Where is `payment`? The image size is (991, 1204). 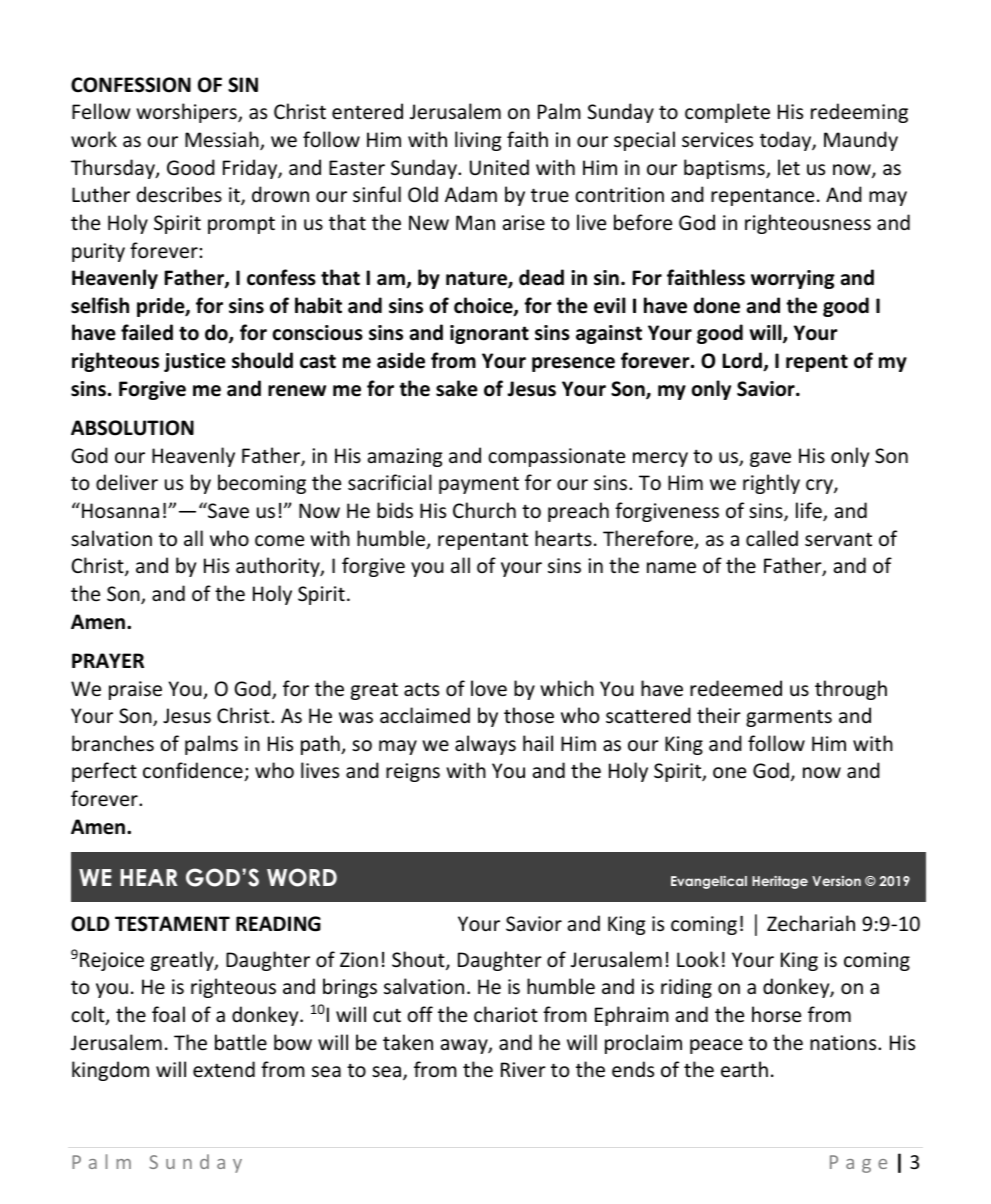
payment is located at coordinates (479, 485).
